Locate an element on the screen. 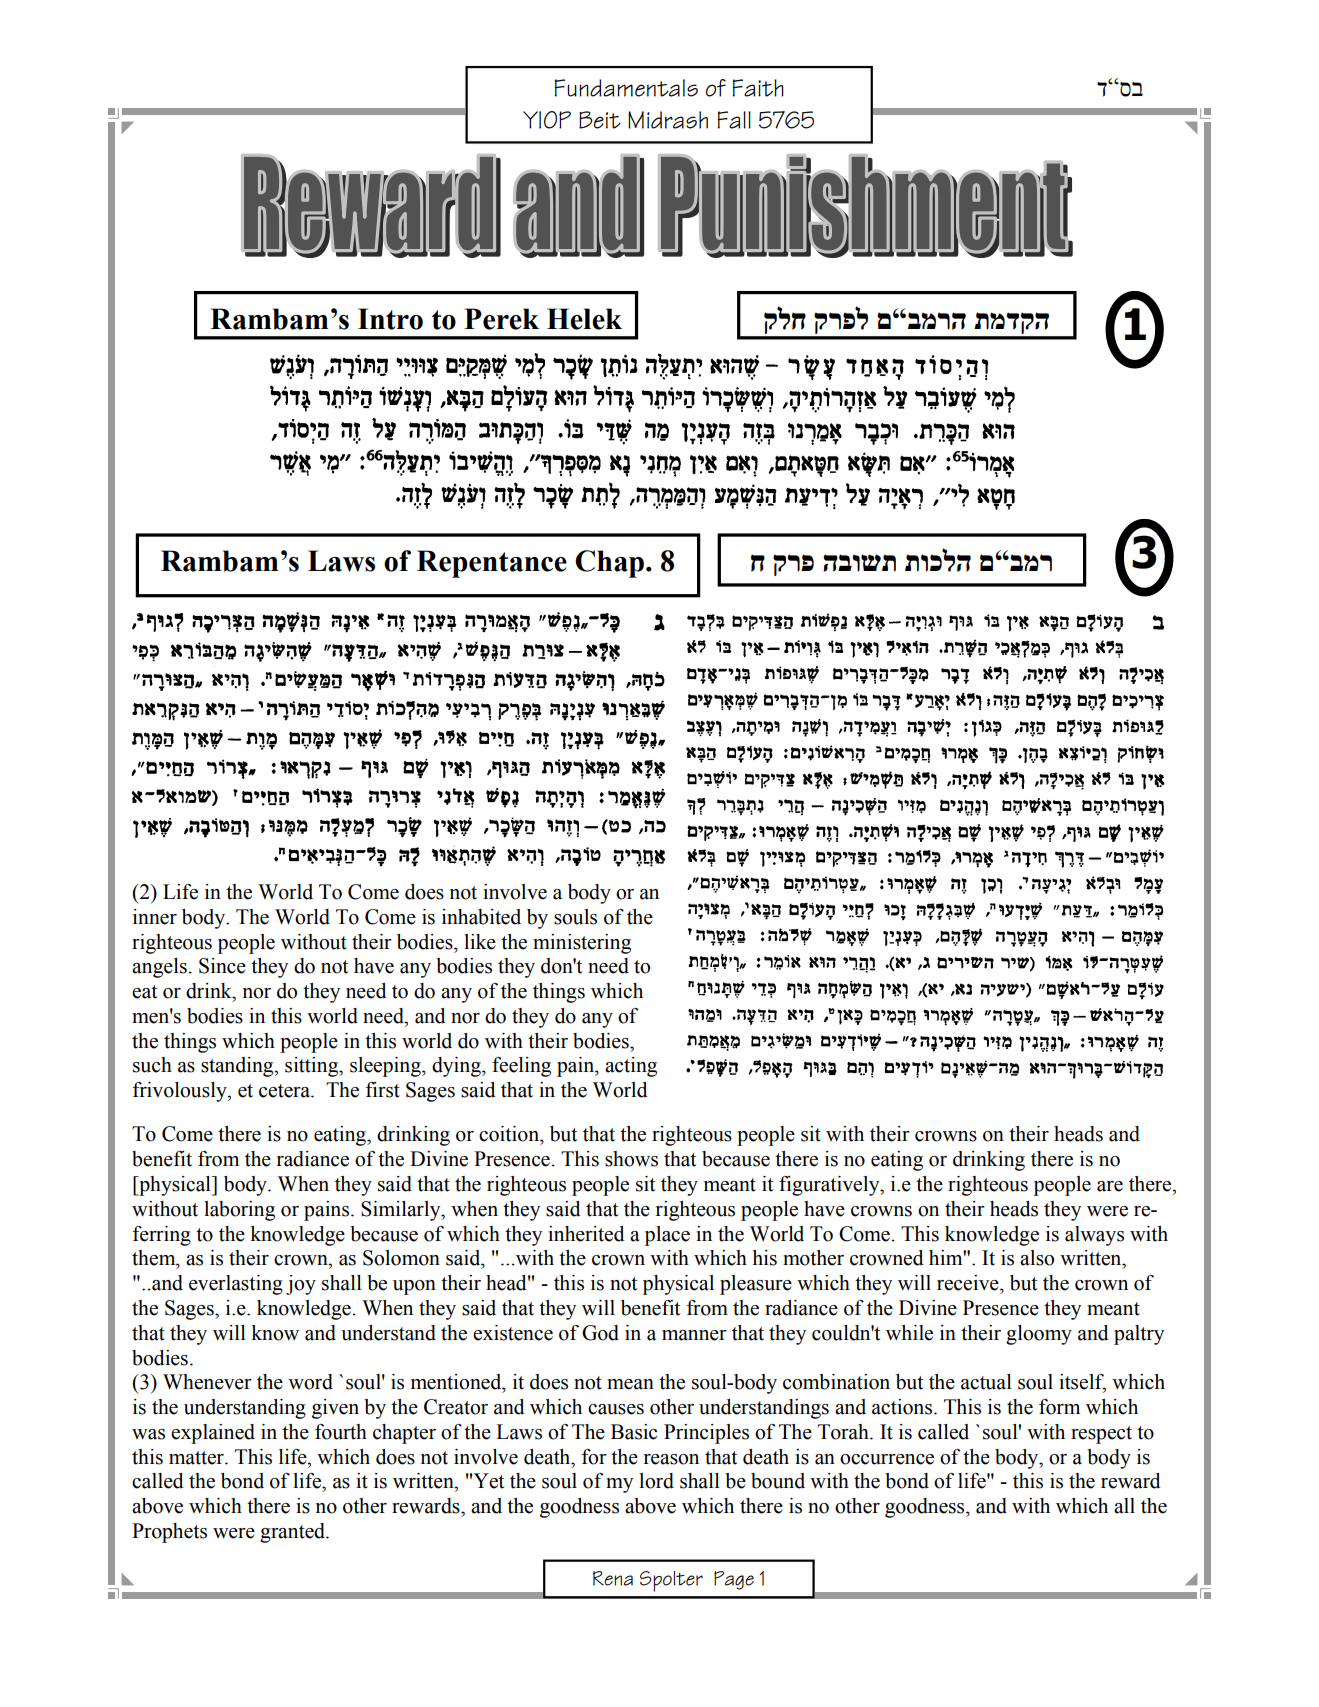  Intro is located at coordinates (390, 319).
